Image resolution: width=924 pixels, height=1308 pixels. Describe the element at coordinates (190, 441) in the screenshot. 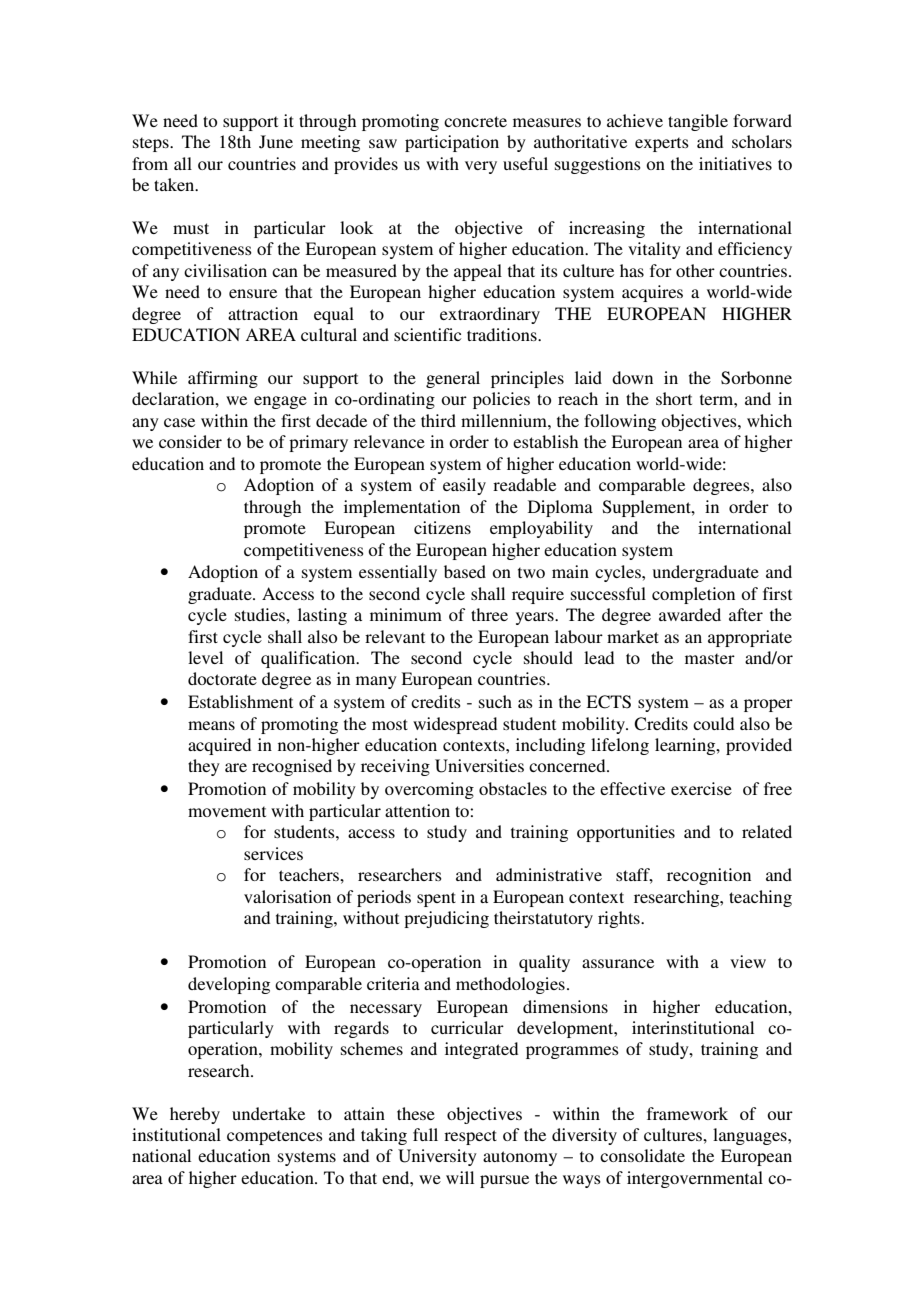

I see `consider` at that location.
